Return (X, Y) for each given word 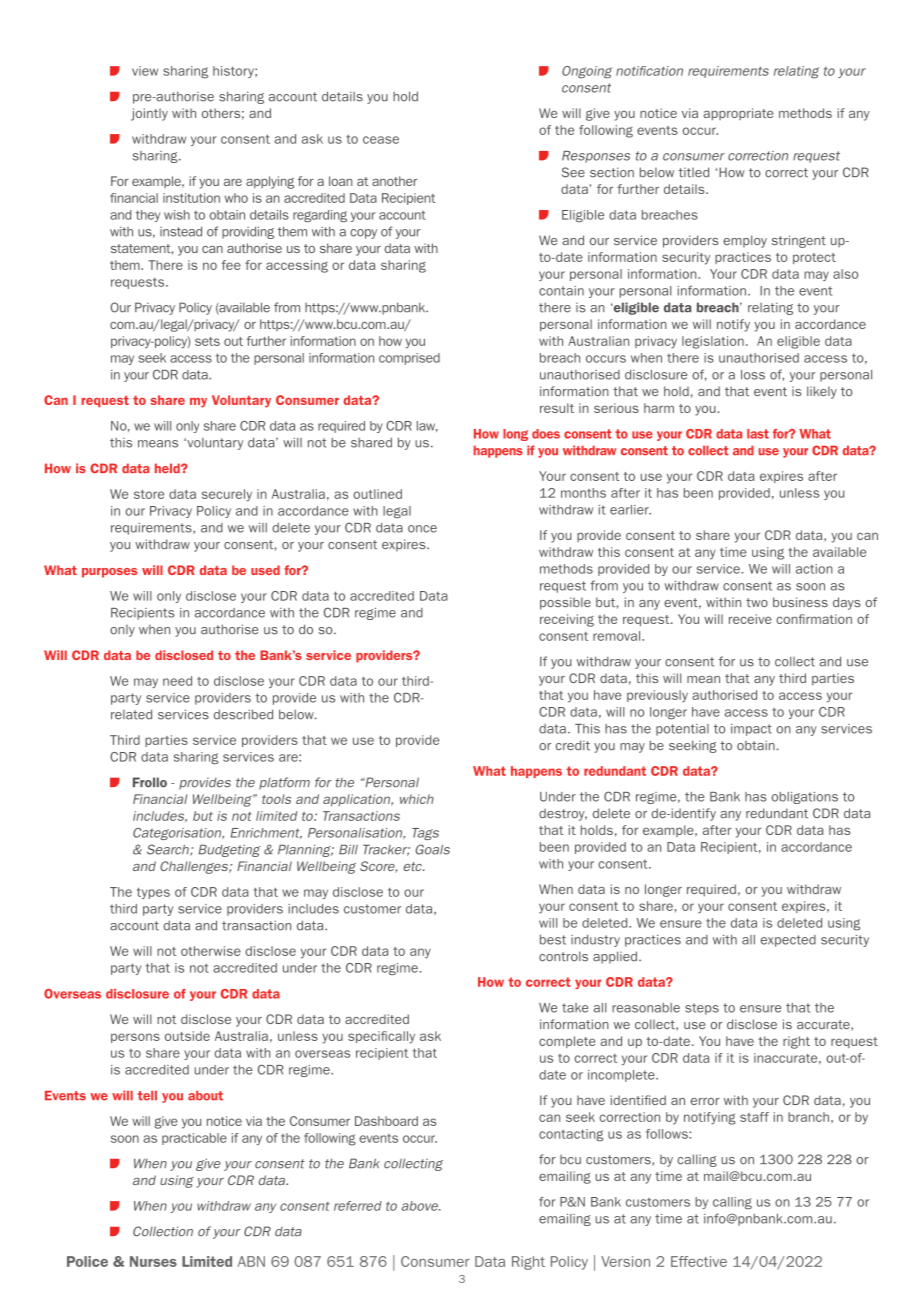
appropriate (738, 114)
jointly (149, 114)
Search (169, 850)
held (168, 468)
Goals (432, 849)
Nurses (153, 1261)
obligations (805, 798)
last (758, 434)
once (422, 529)
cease (381, 140)
